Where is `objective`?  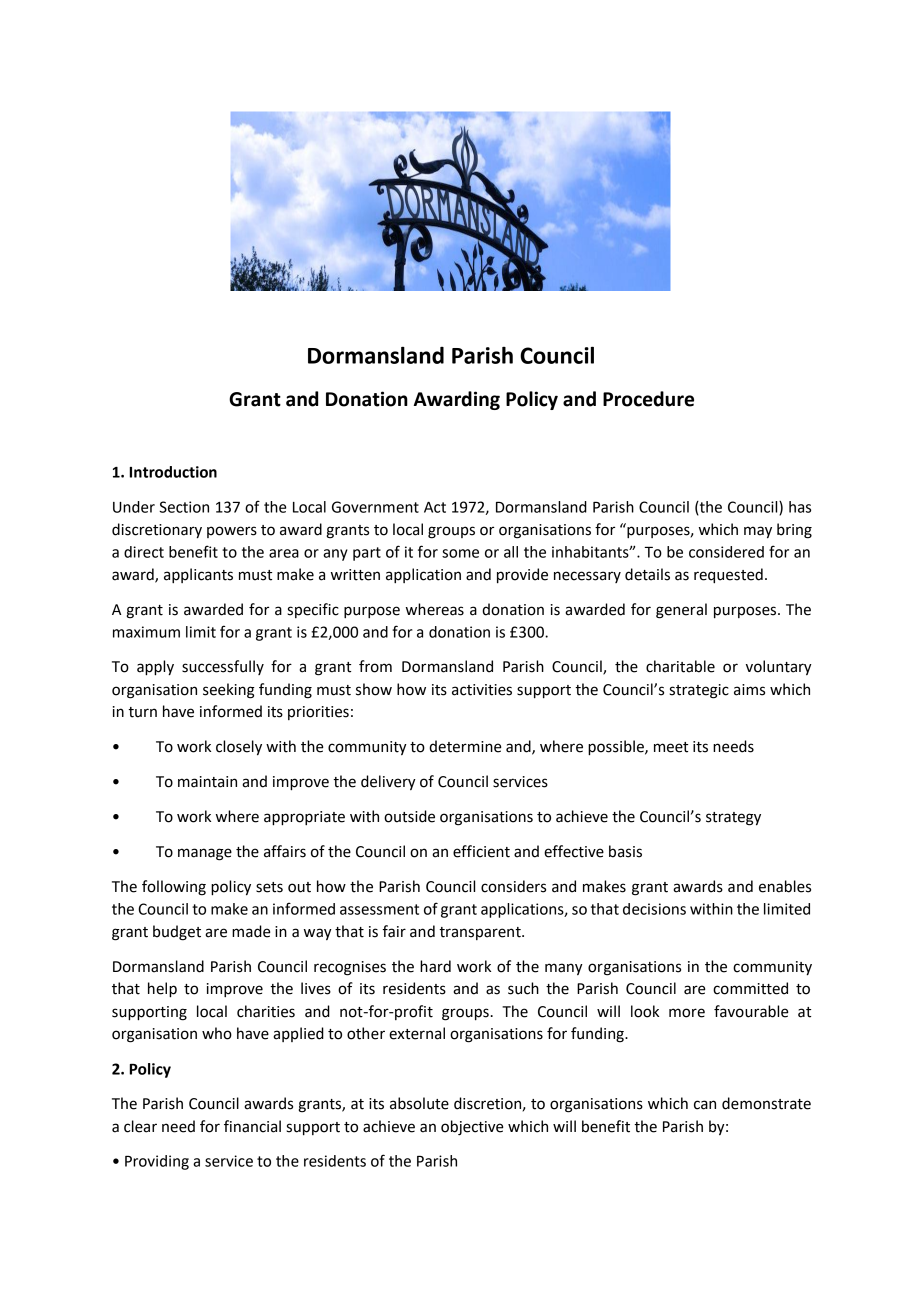
objective is located at coordinates (472, 1128).
